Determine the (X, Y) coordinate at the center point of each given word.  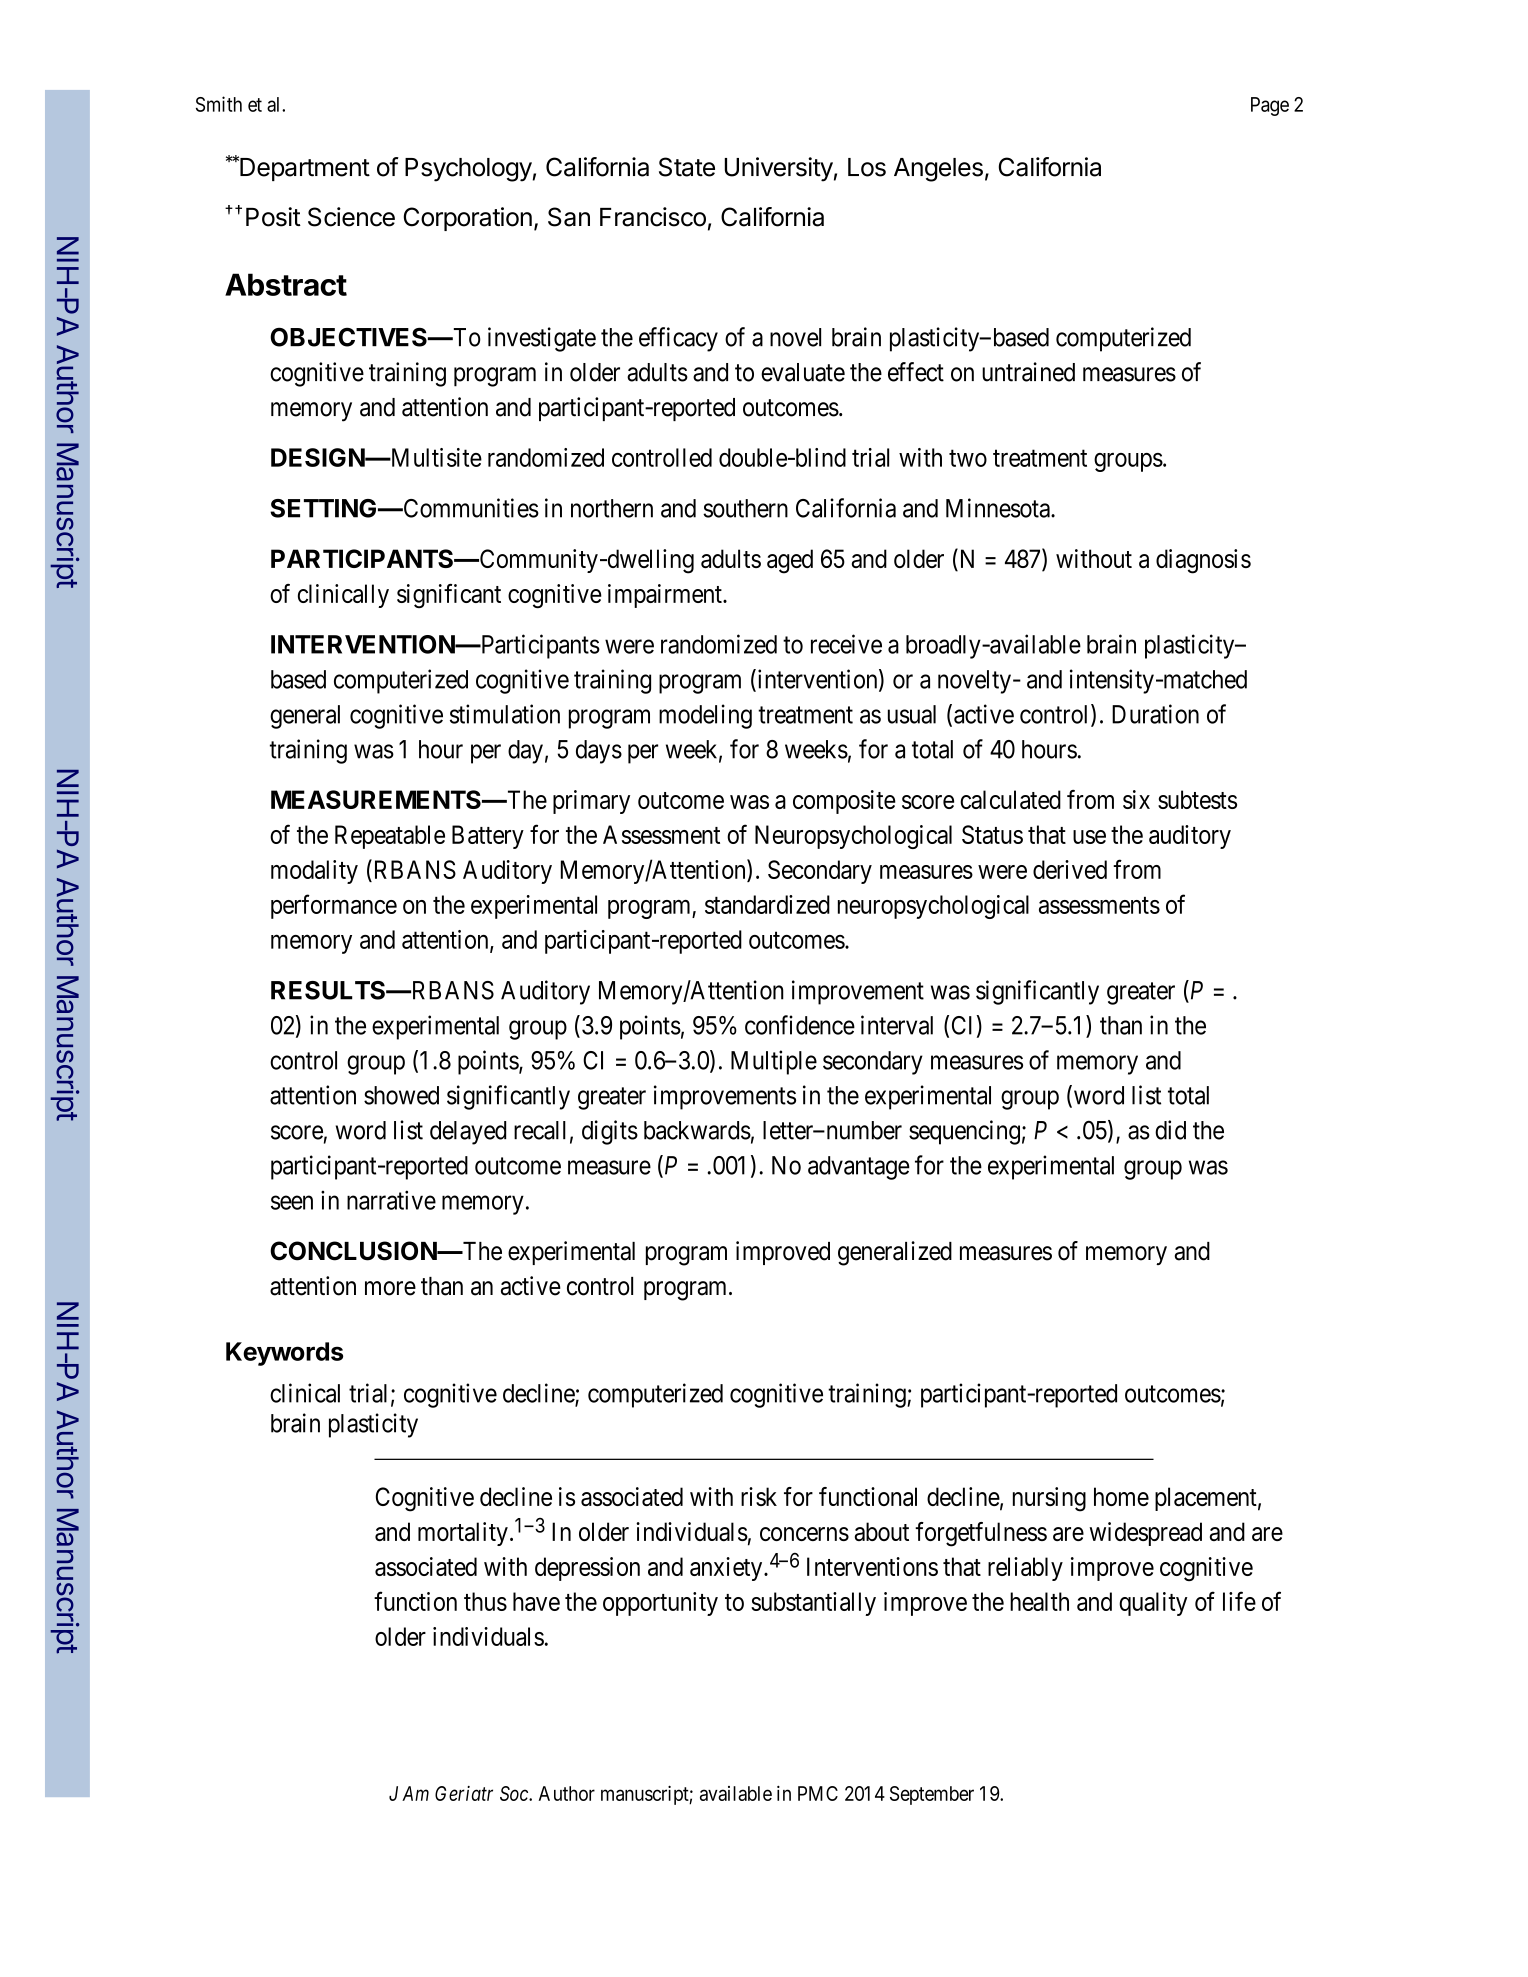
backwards (697, 1130)
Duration (1155, 714)
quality (1153, 1604)
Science (351, 217)
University (779, 169)
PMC (818, 1793)
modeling (705, 716)
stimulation (505, 714)
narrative (391, 1200)
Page (1270, 106)
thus (485, 1601)
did (1170, 1130)
